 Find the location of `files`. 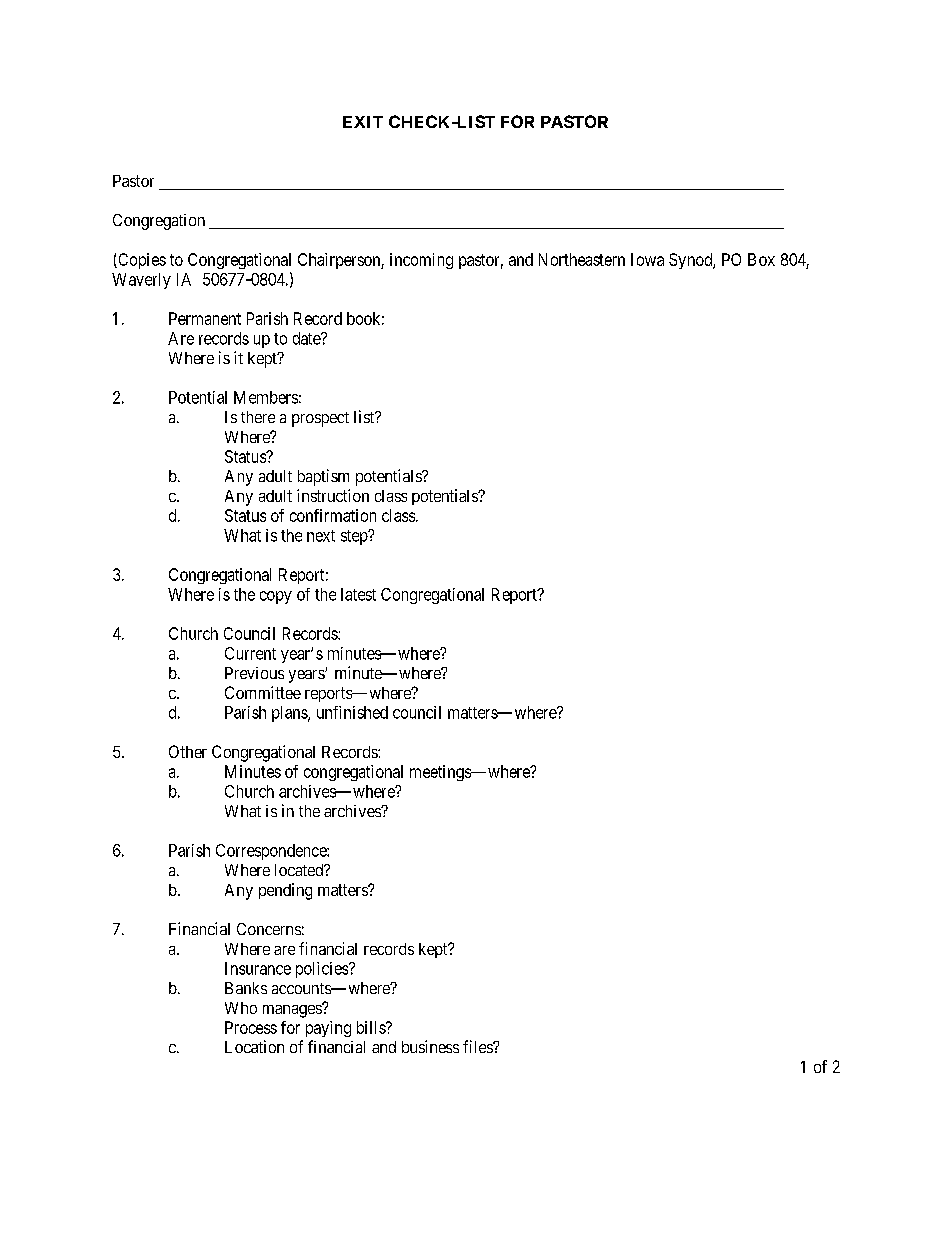

files is located at coordinates (478, 1046).
